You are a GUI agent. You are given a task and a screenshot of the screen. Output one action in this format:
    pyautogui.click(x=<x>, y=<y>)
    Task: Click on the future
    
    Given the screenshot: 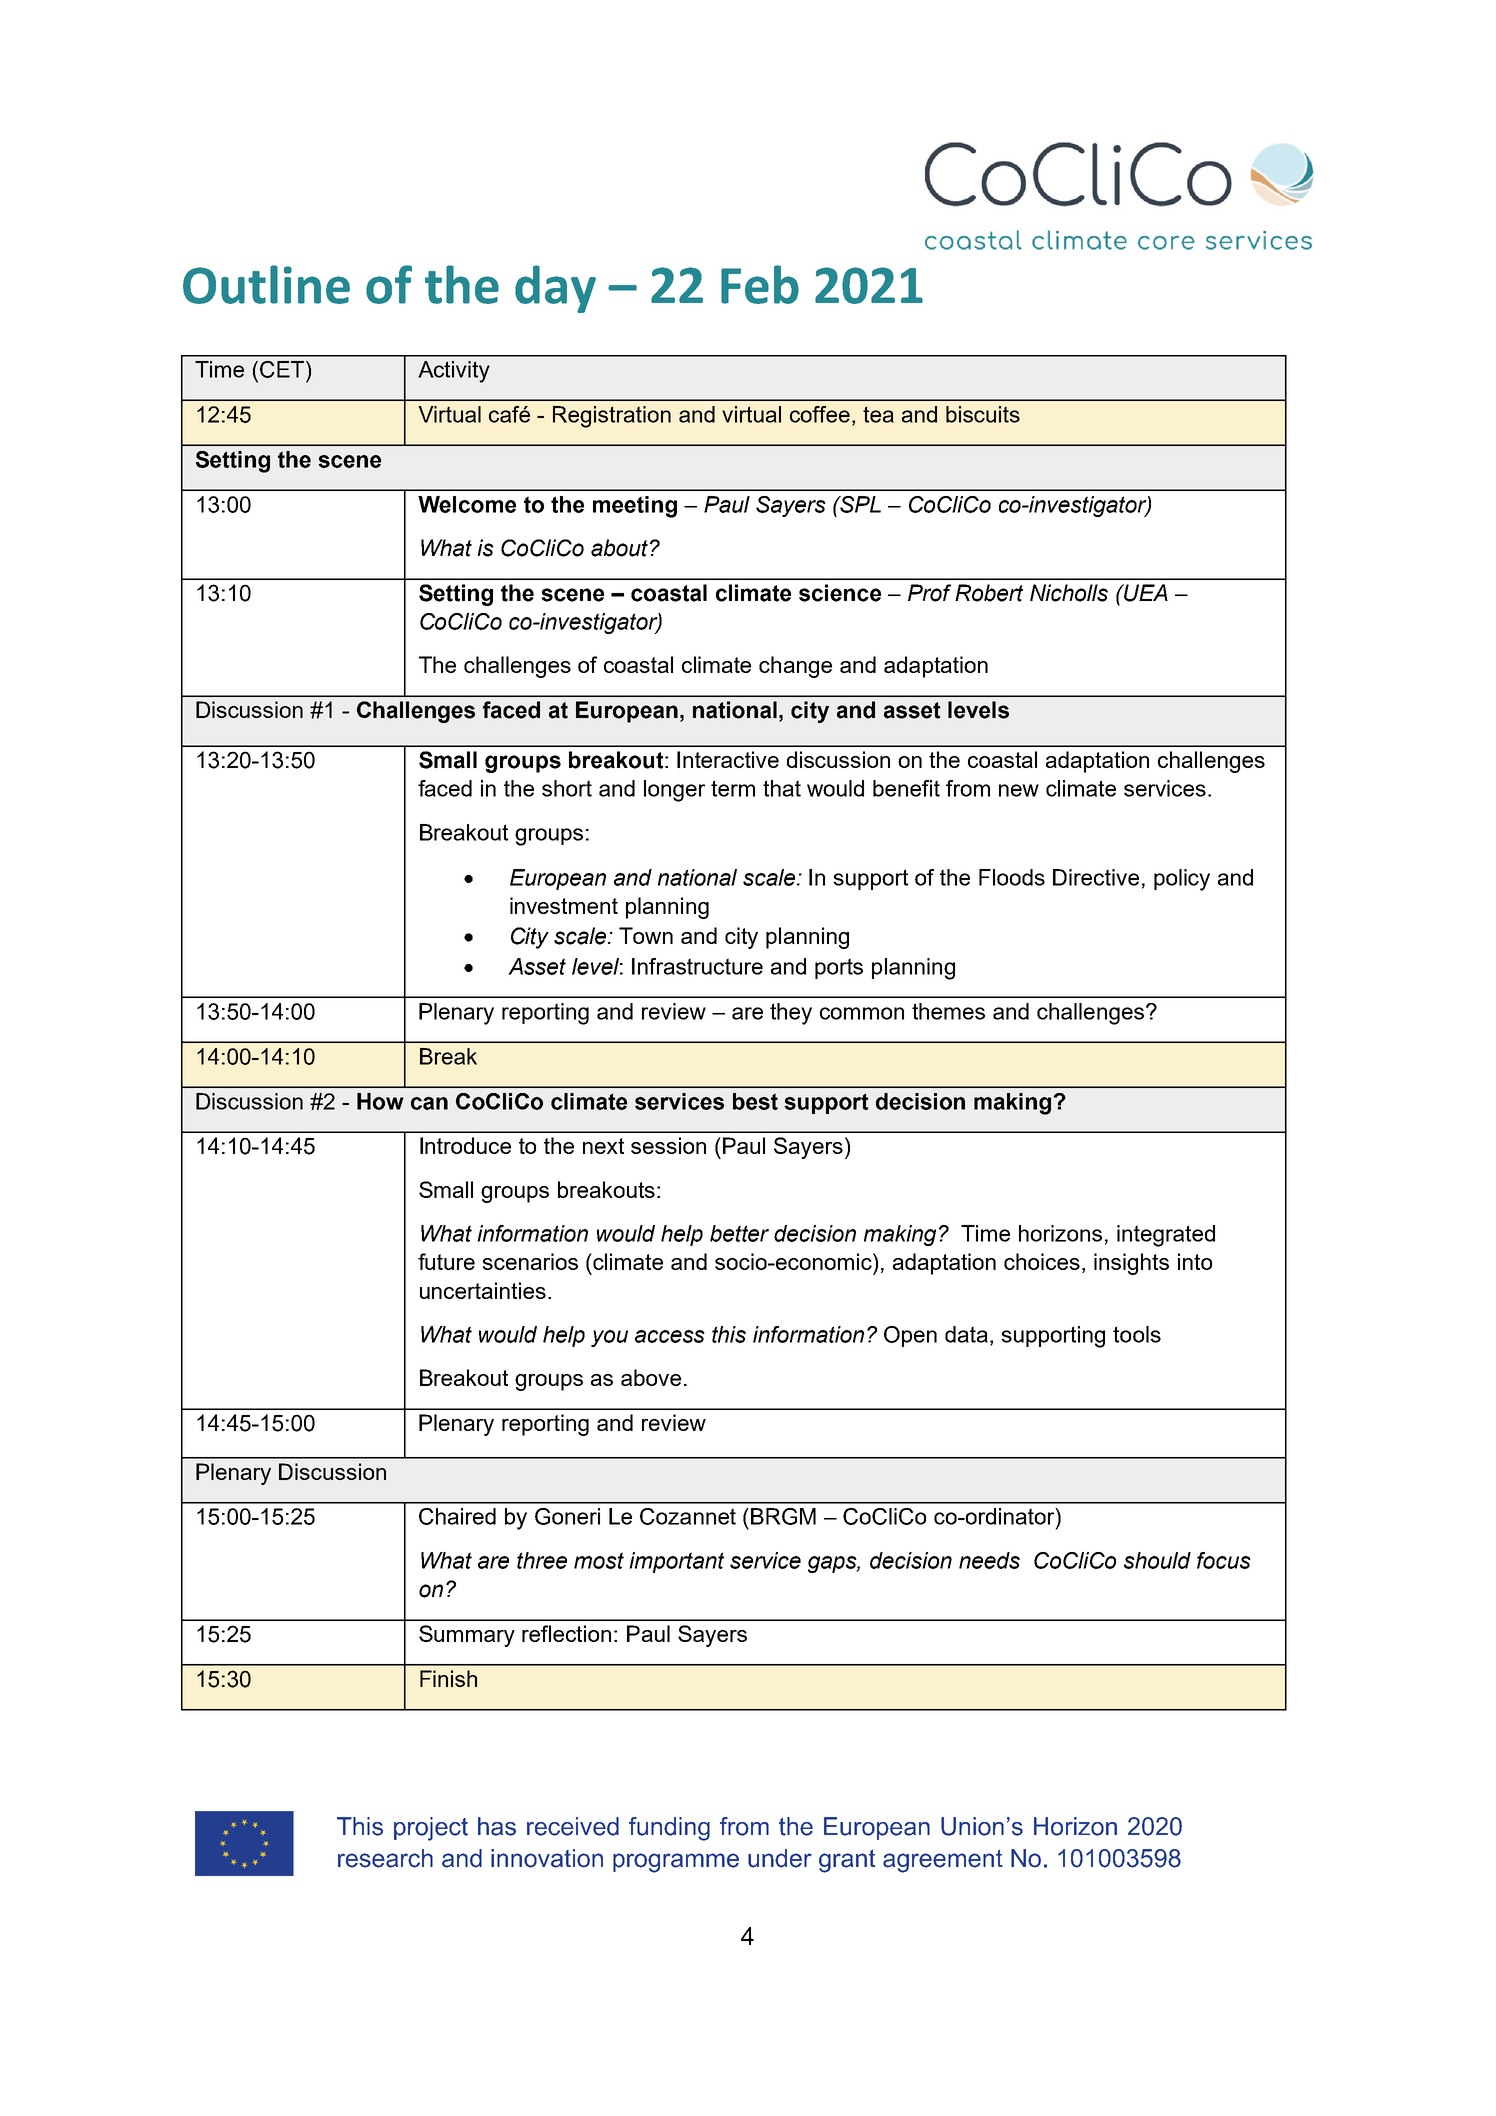 What is the action you would take?
    pyautogui.click(x=446, y=1261)
